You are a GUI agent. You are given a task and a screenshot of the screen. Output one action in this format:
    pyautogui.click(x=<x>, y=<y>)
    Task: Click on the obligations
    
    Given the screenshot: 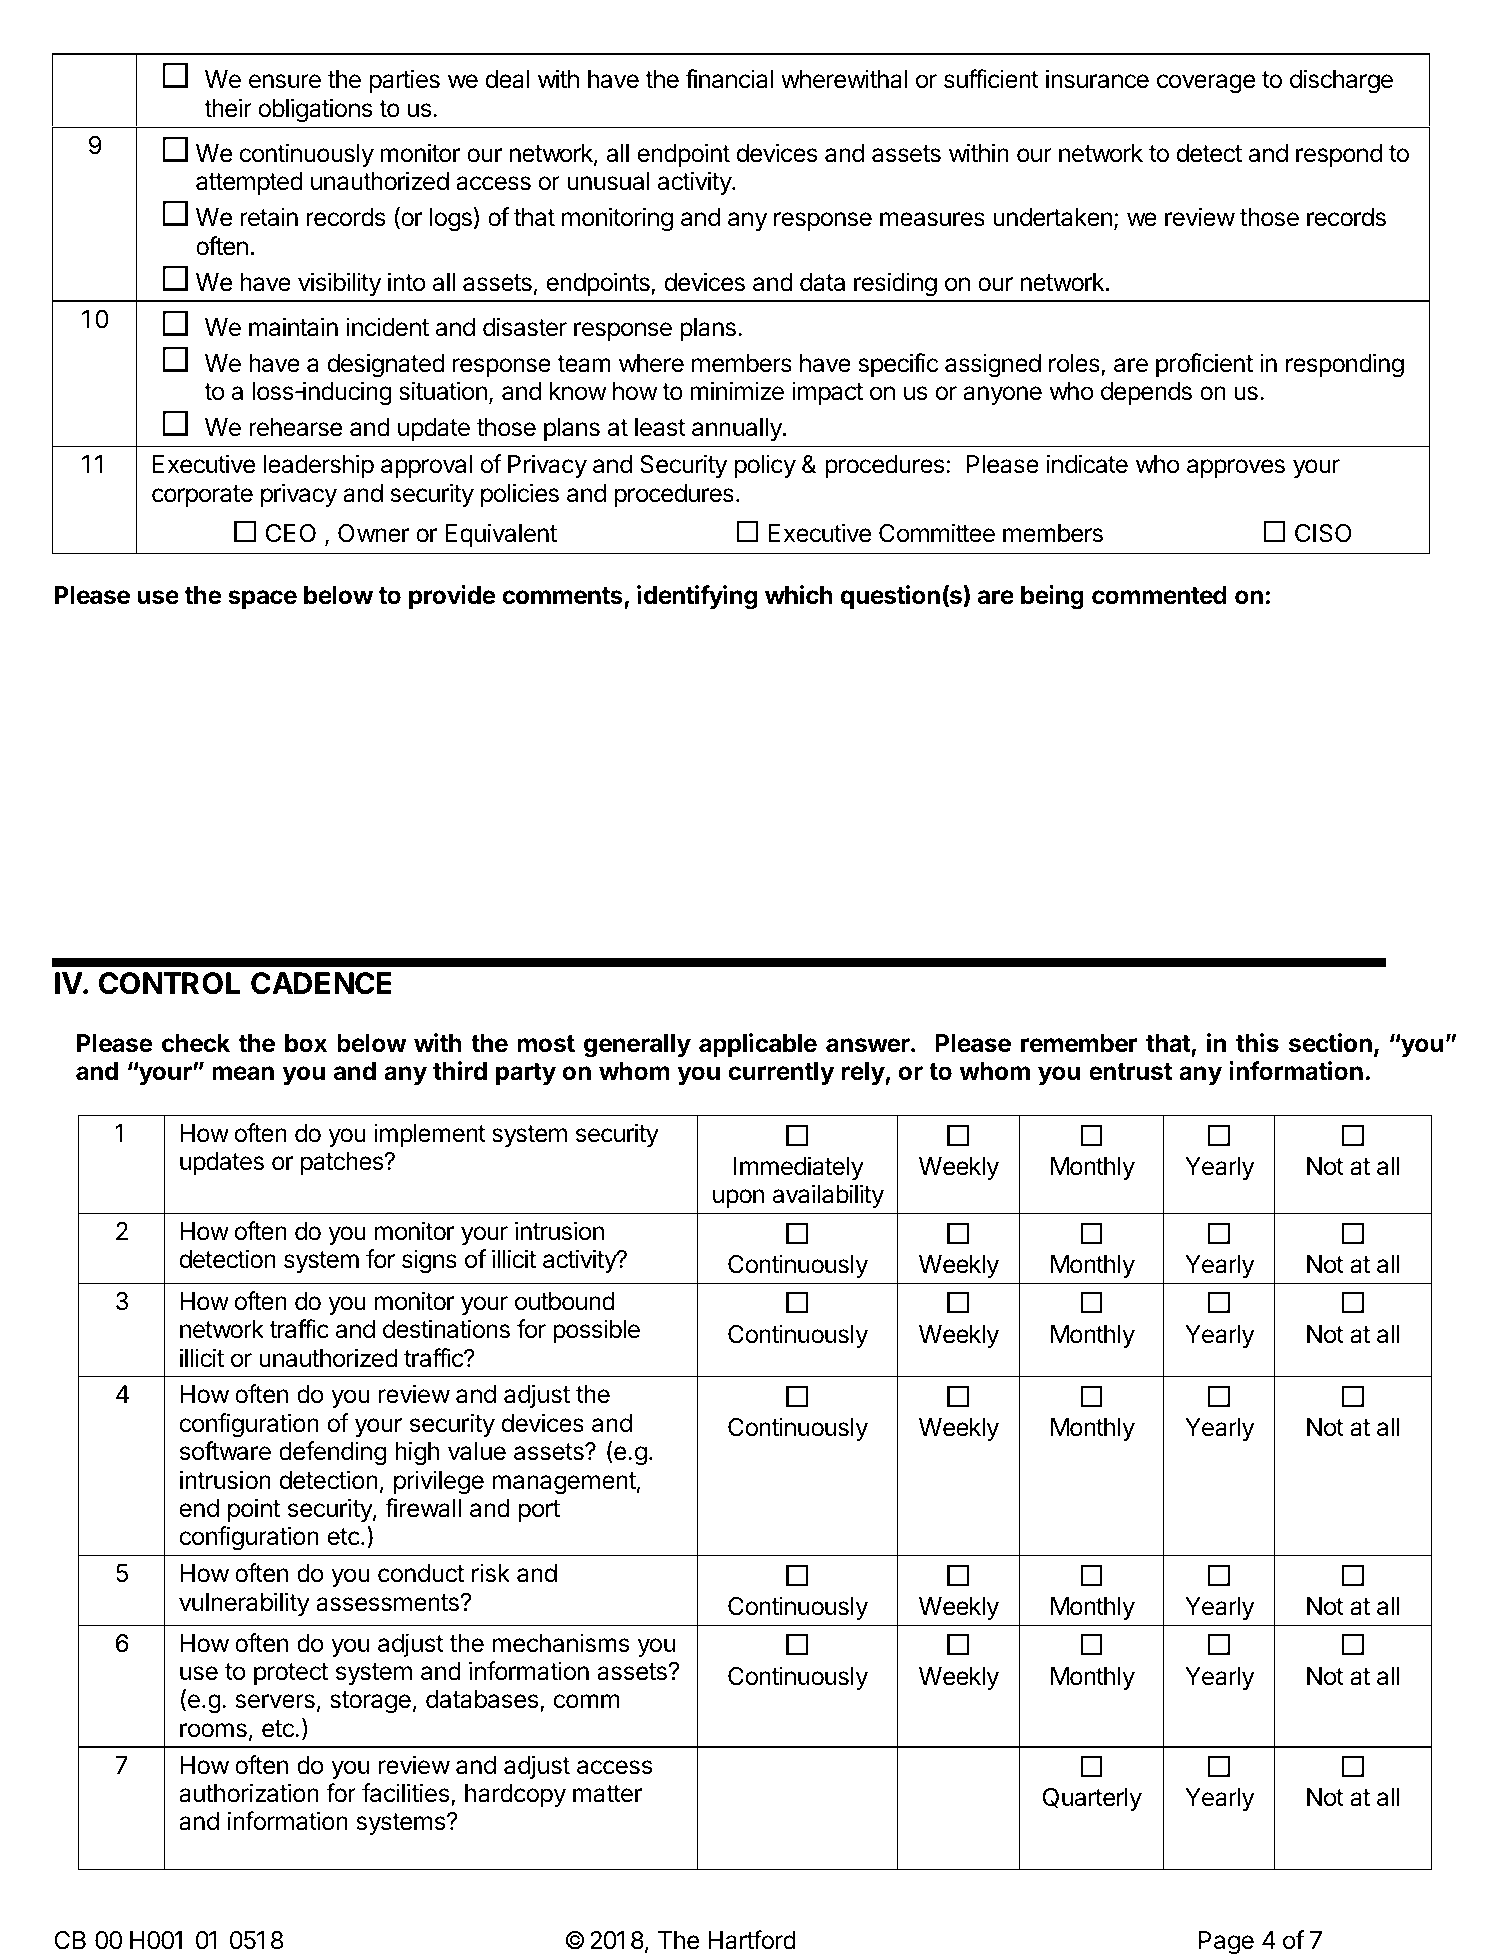 What is the action you would take?
    pyautogui.click(x=315, y=110)
